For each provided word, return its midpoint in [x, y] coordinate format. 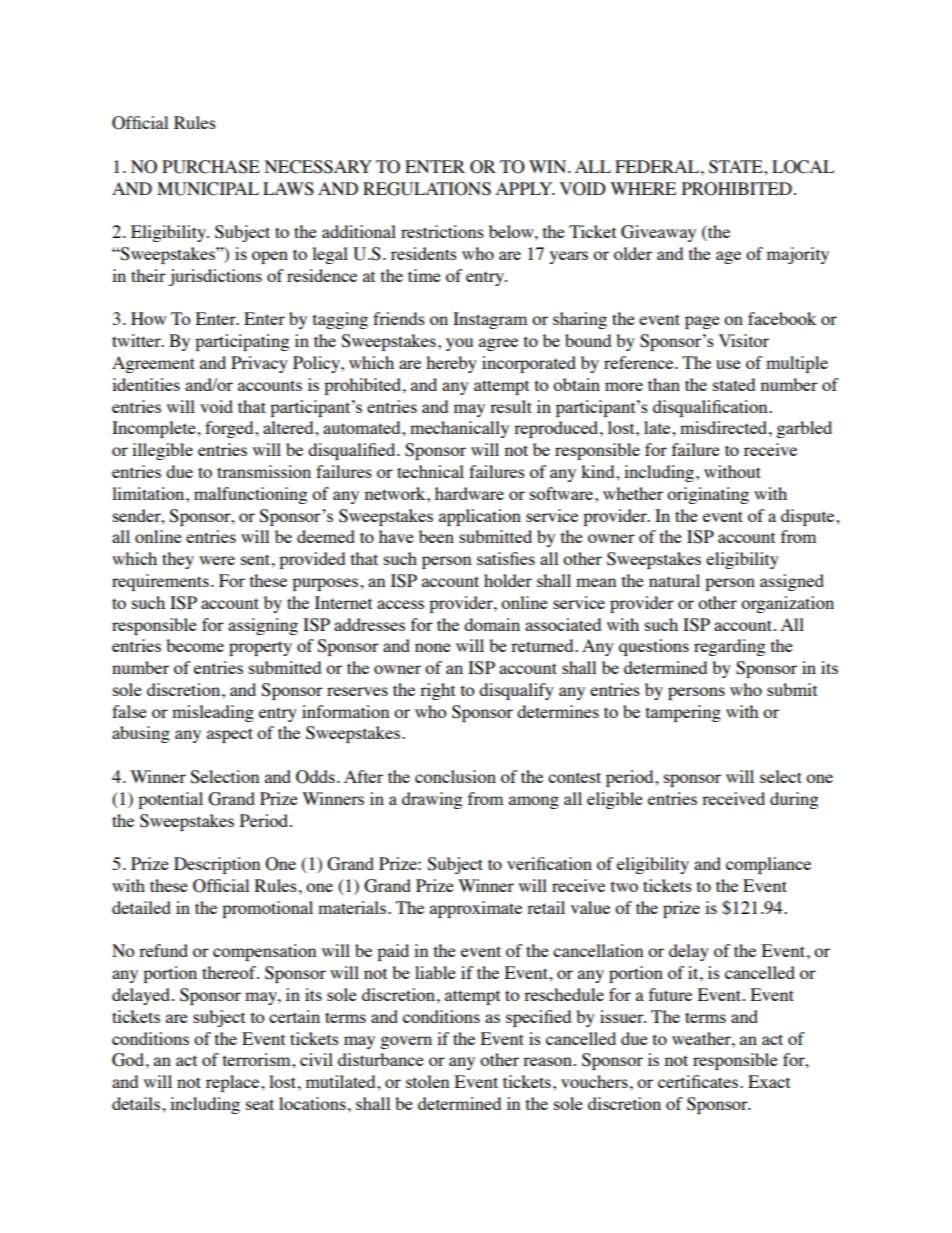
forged [230, 429]
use [728, 364]
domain [492, 624]
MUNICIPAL [208, 189]
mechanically [459, 429]
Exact [769, 1081]
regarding [729, 647]
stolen [427, 1081]
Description [217, 865]
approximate [476, 909]
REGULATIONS [427, 189]
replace [234, 1083]
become [195, 645]
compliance [768, 865]
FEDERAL [657, 166]
